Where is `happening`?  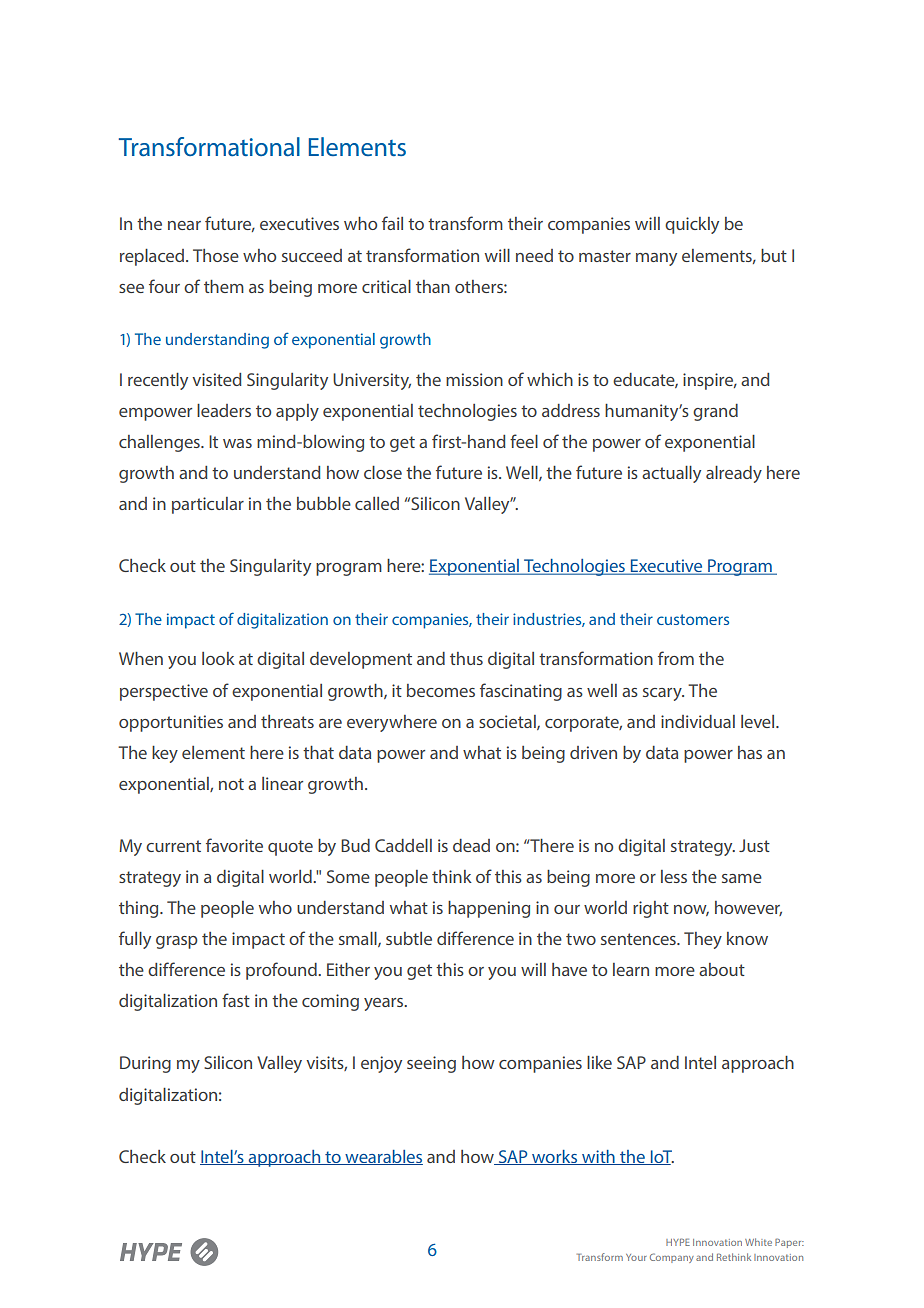
happening is located at coordinates (489, 909).
